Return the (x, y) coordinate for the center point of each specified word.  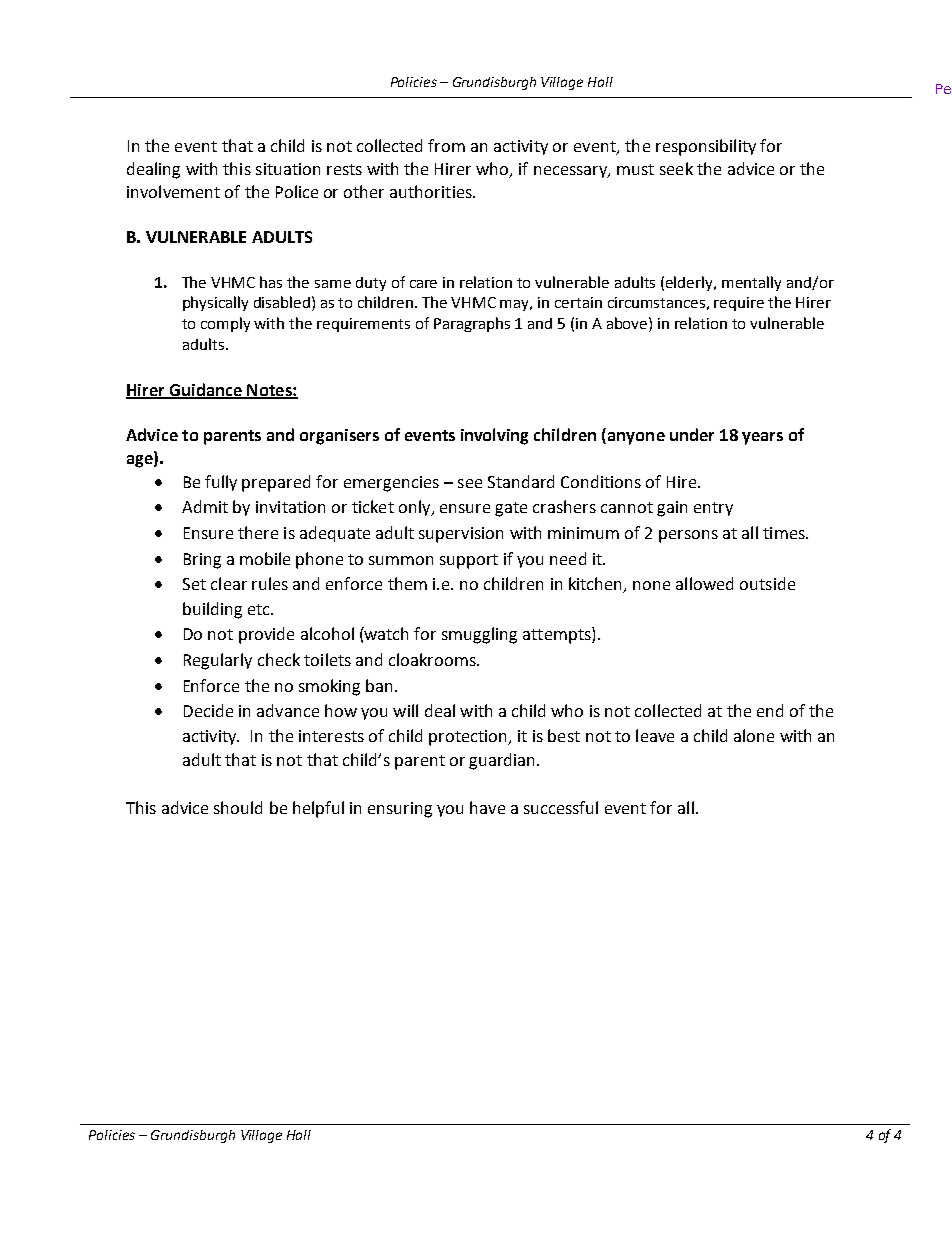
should (238, 807)
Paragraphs (472, 324)
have (487, 807)
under (692, 434)
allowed (704, 583)
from (446, 145)
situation (288, 169)
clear (229, 583)
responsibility (706, 147)
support (469, 561)
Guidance (205, 390)
